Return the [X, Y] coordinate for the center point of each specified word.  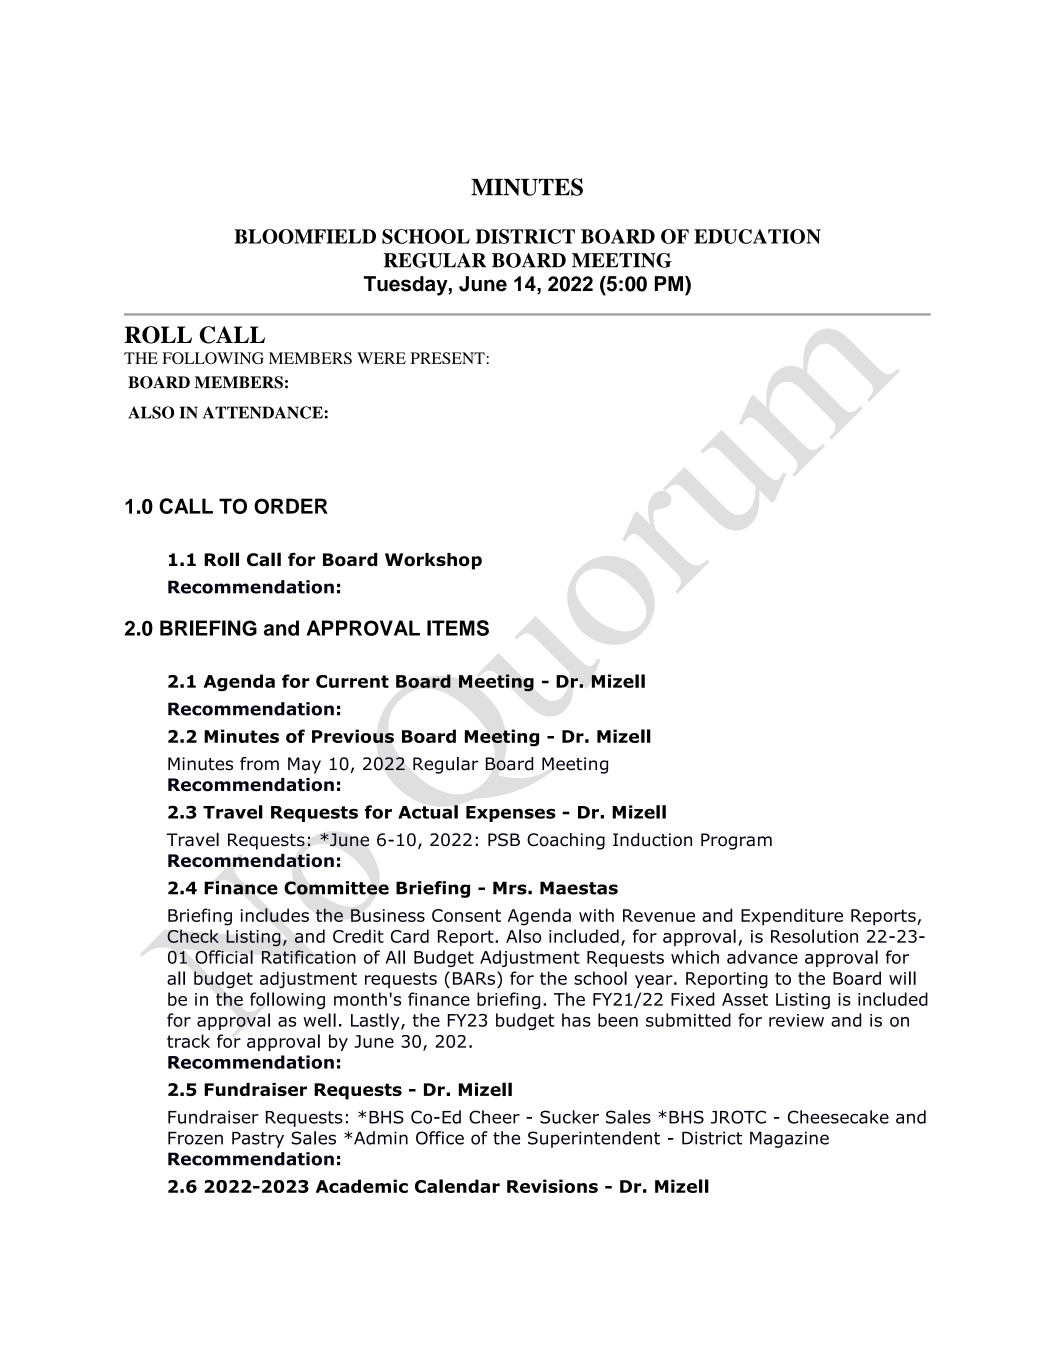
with [596, 915]
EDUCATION [757, 236]
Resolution [814, 936]
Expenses [511, 814]
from [259, 764]
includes [275, 915]
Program [736, 841]
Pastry [258, 1140]
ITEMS [458, 628]
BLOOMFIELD [305, 236]
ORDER [291, 506]
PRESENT [448, 358]
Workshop [433, 561]
